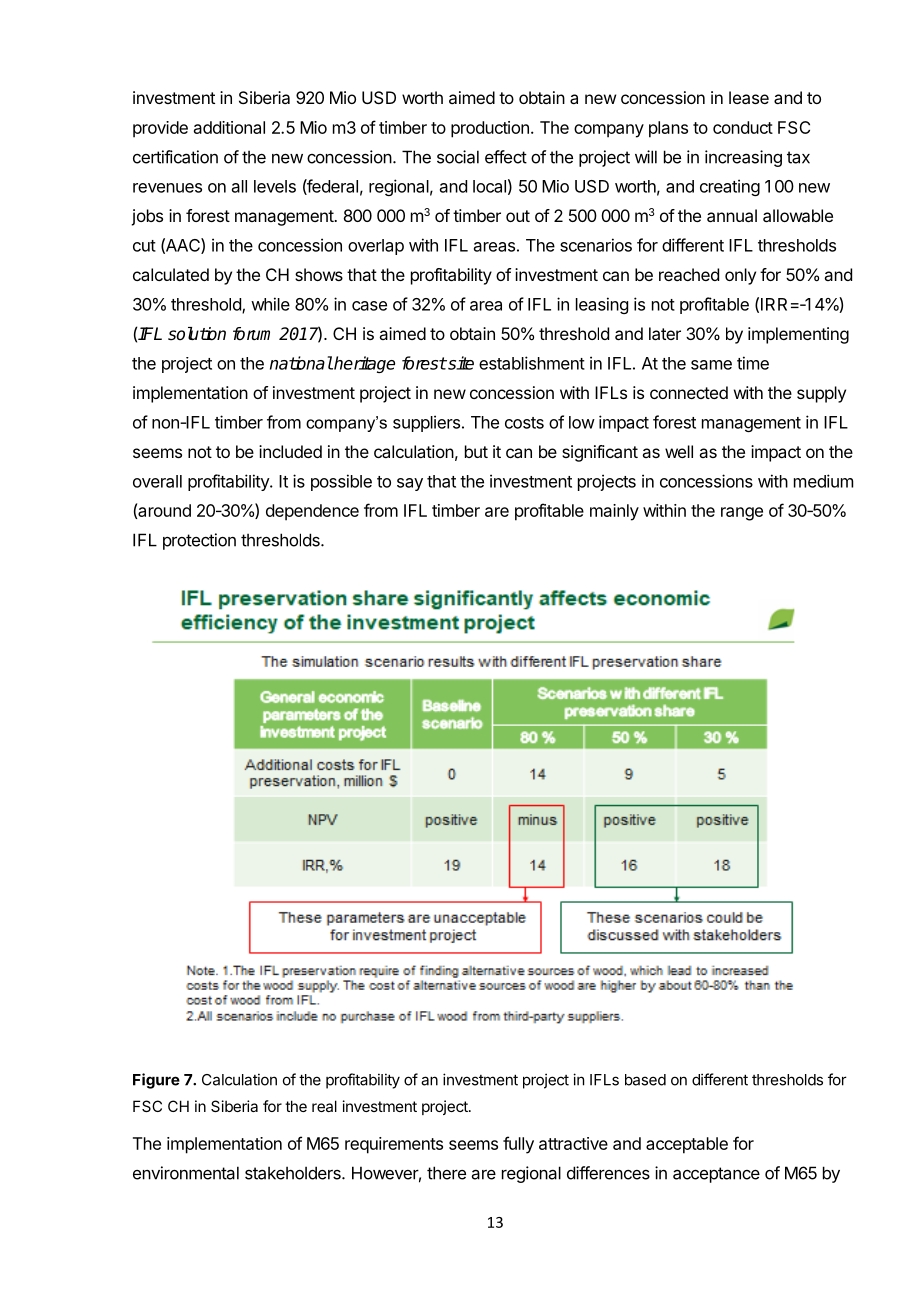  I want to click on environmental, so click(186, 1173).
